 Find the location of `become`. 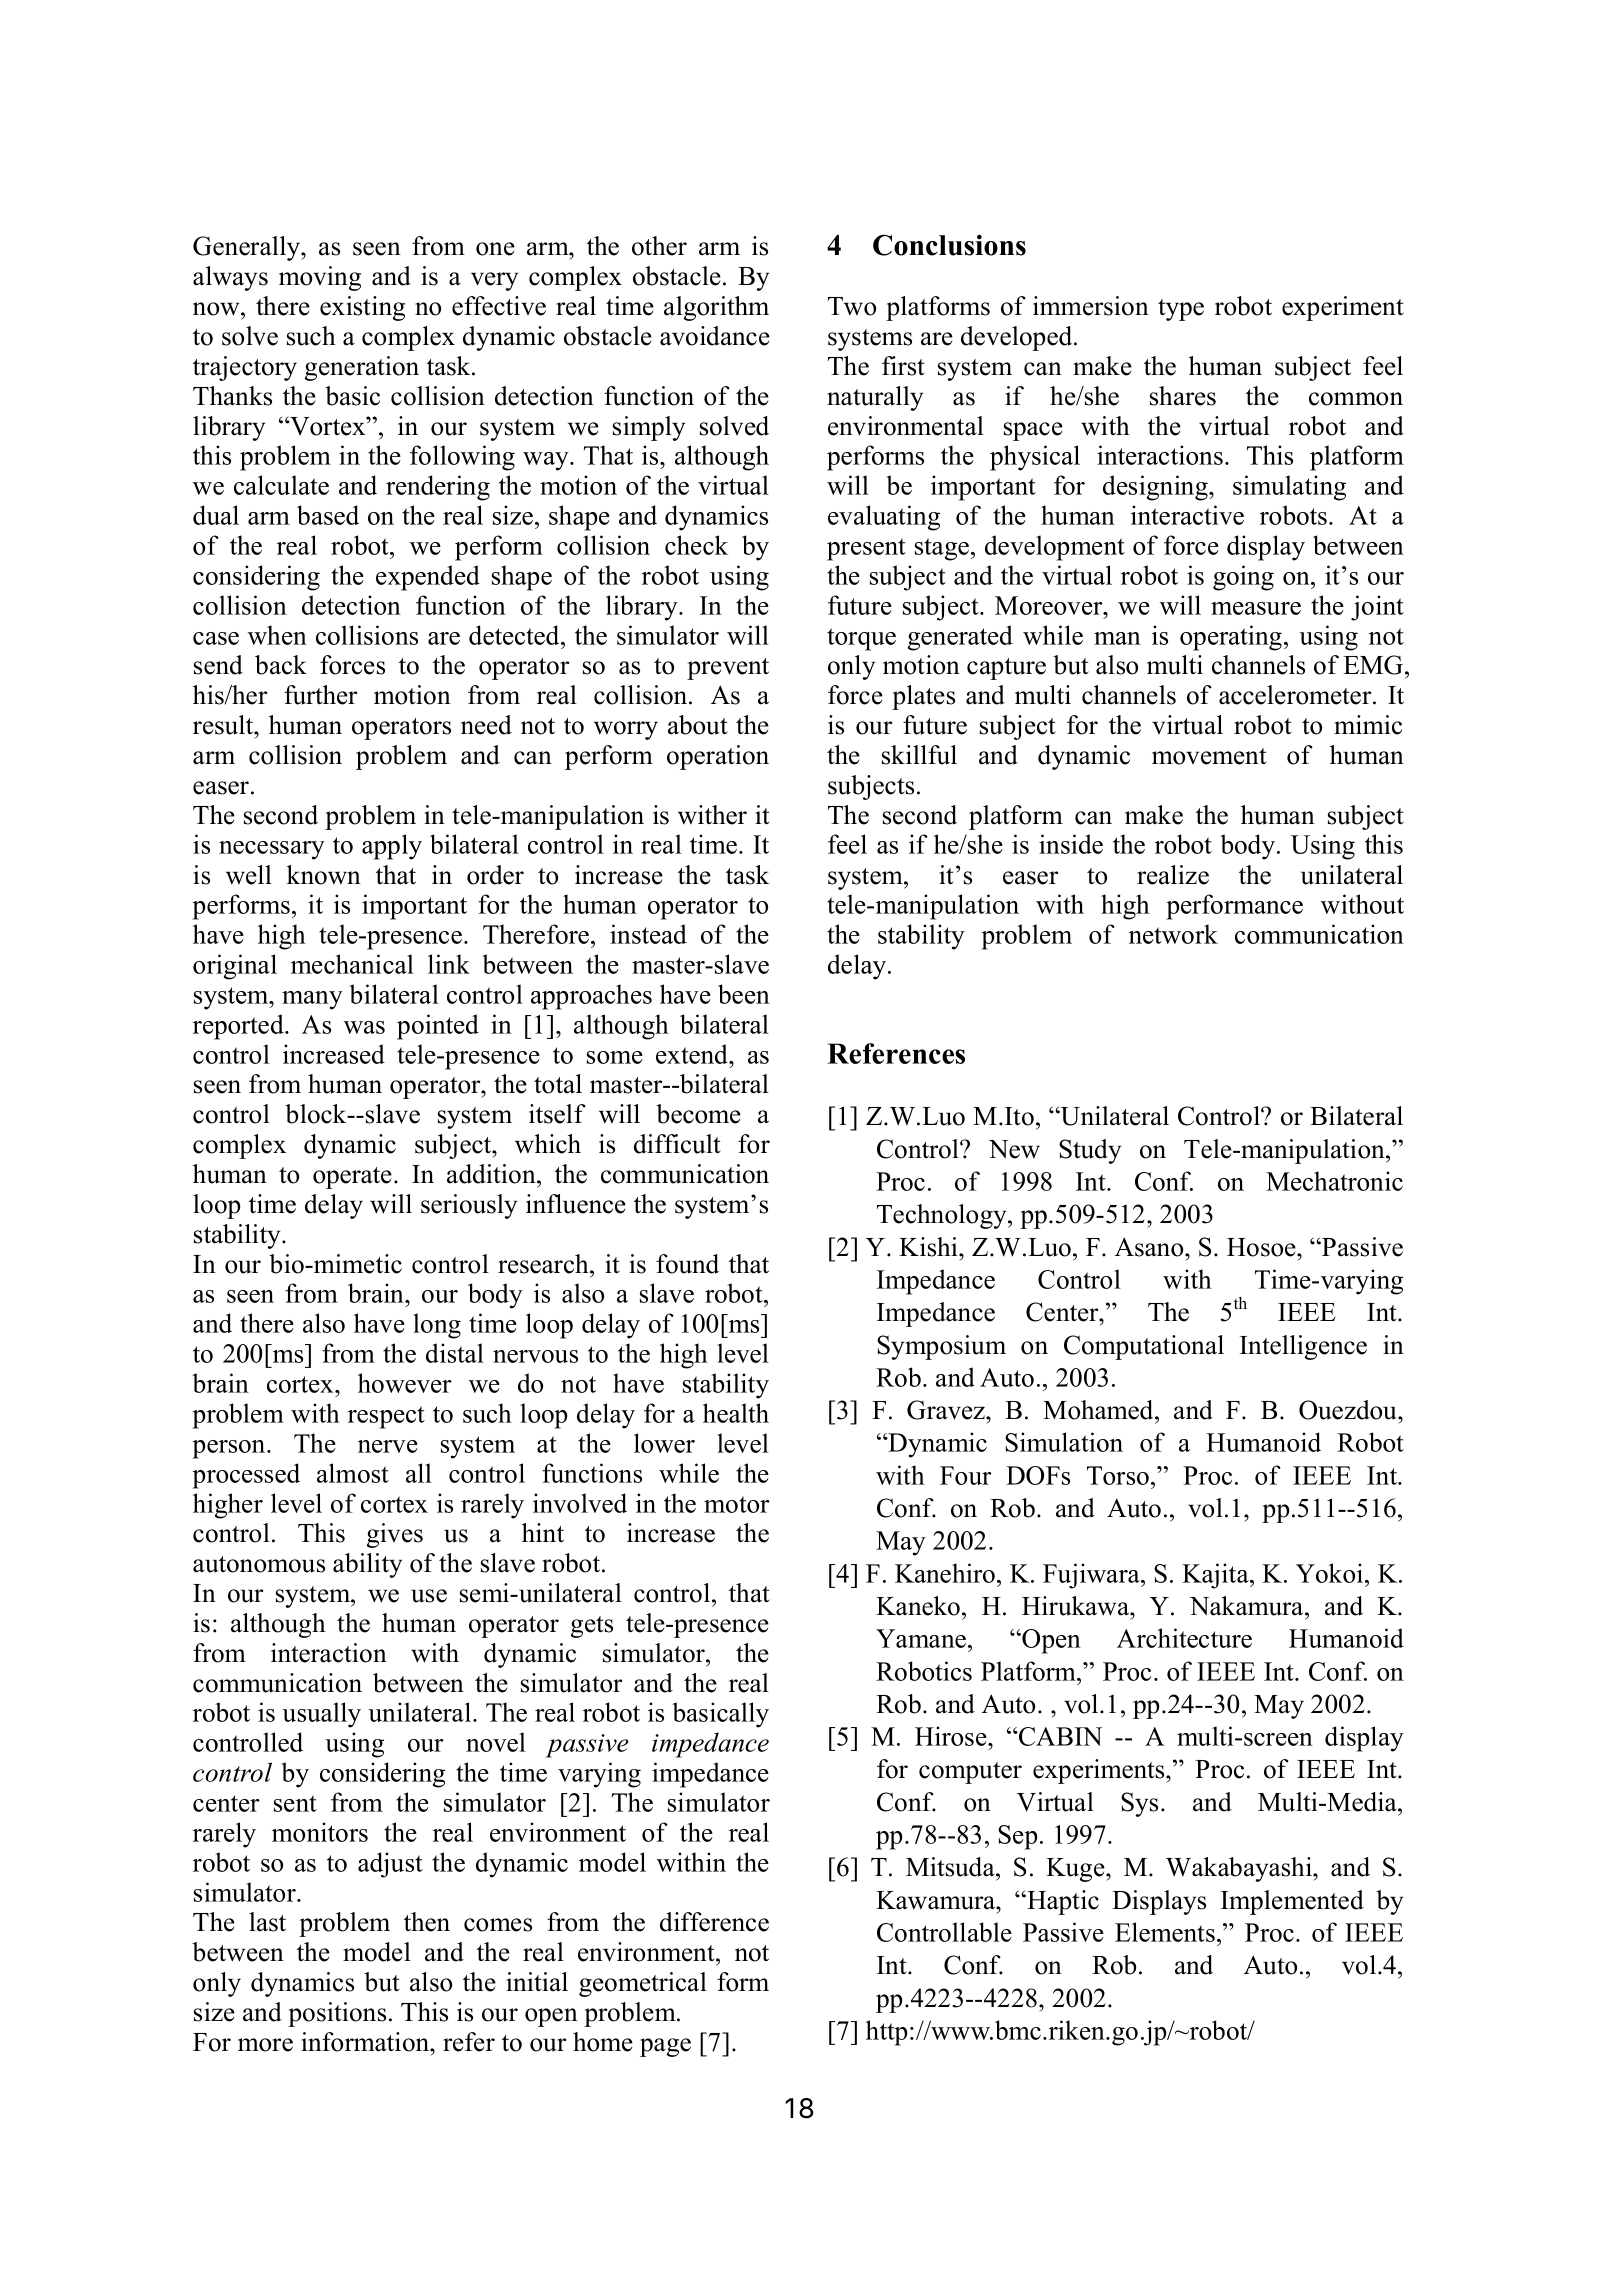

become is located at coordinates (698, 1114).
